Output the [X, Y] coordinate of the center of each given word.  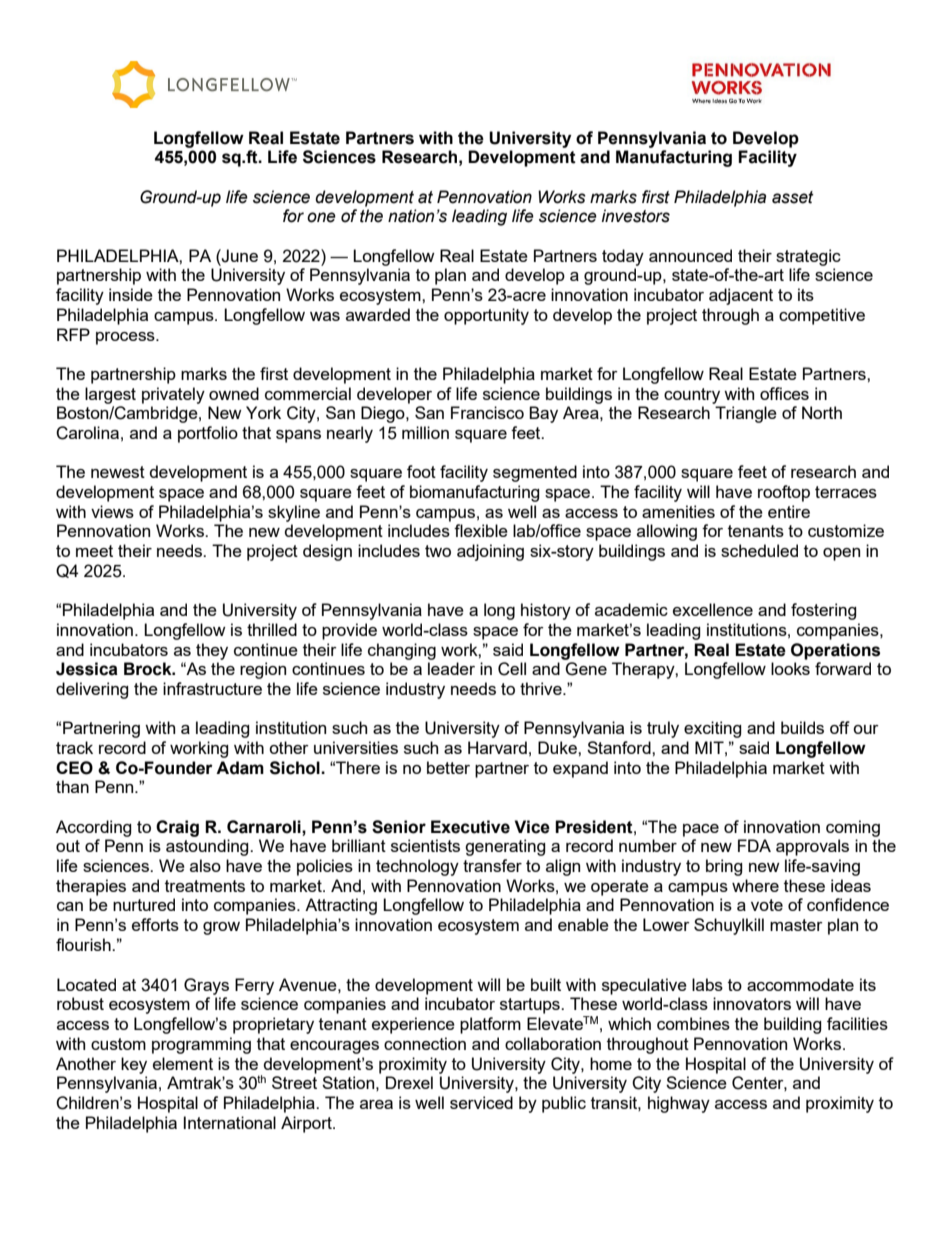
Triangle [746, 414]
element [183, 1063]
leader [451, 668]
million [425, 432]
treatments [205, 886]
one [321, 217]
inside [131, 294]
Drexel [409, 1082]
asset [793, 197]
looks [790, 668]
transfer [492, 865]
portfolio [208, 434]
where [755, 885]
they [212, 651]
